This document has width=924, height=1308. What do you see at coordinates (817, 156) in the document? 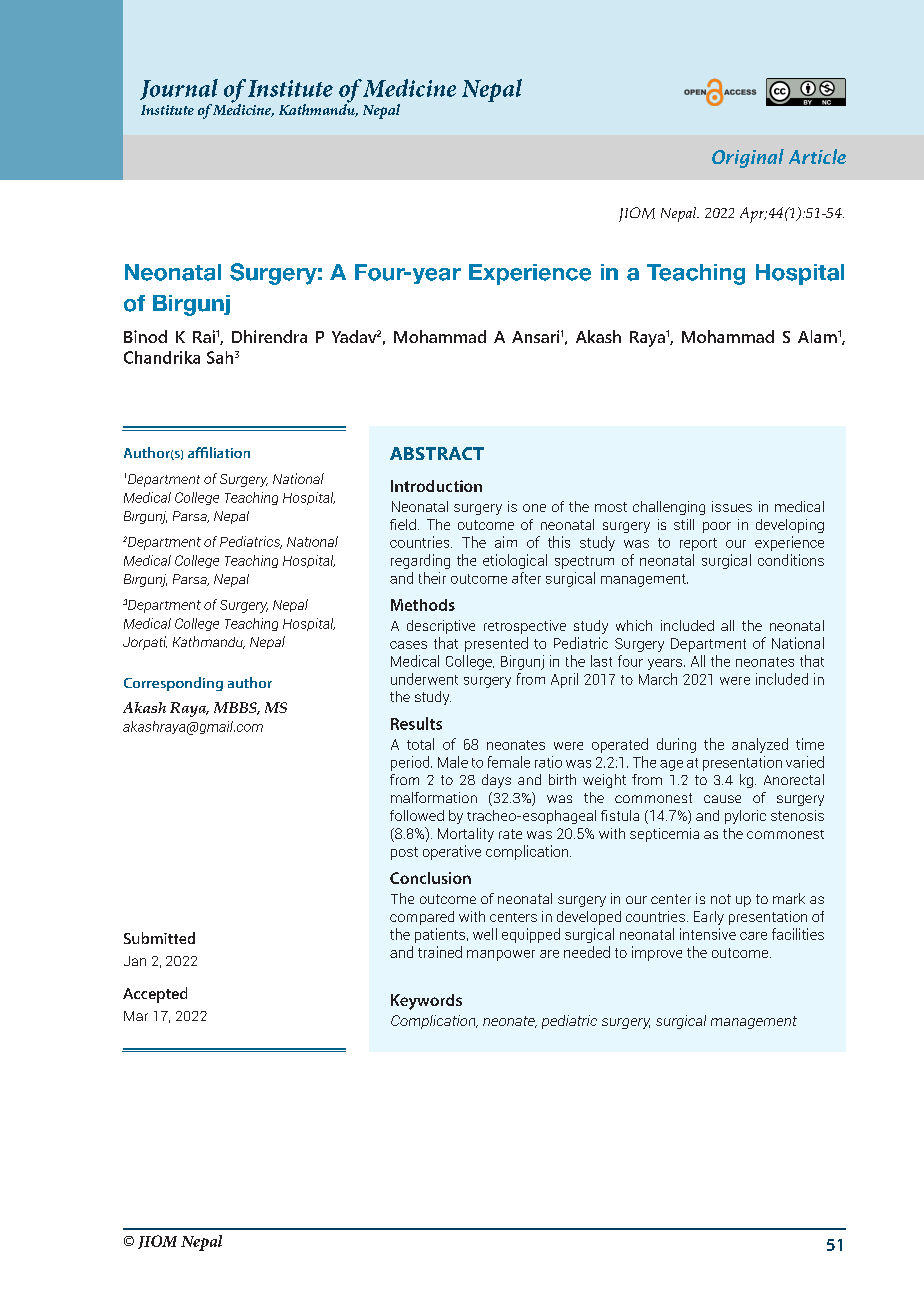
I see `Article` at bounding box center [817, 156].
